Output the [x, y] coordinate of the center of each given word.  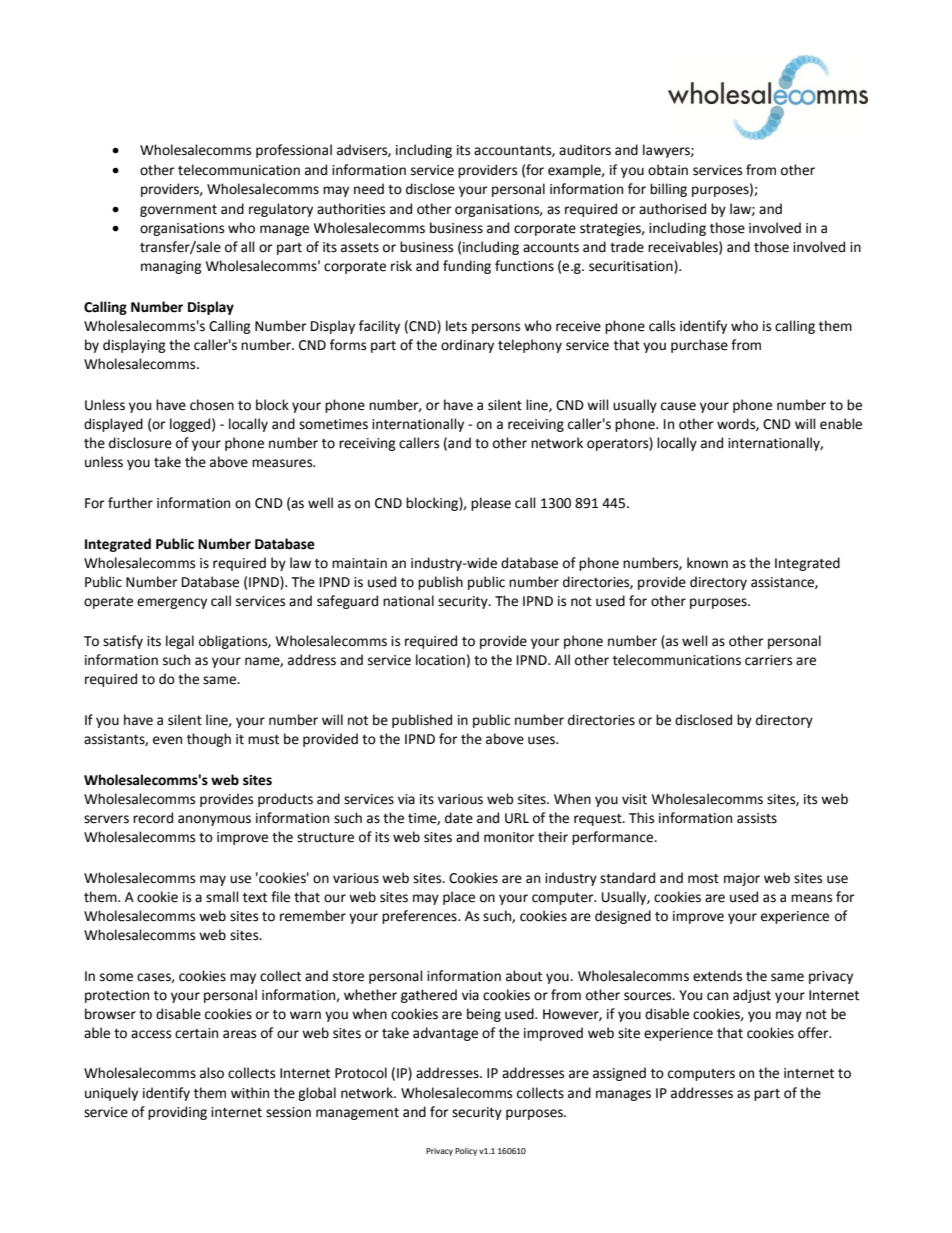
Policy [466, 1152]
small [222, 897]
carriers [768, 660]
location [440, 660]
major [742, 879]
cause [678, 406]
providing [177, 1113]
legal [180, 642]
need [369, 189]
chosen [212, 405]
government [178, 211]
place [459, 898]
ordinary [467, 346]
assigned [619, 1074]
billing [668, 190]
